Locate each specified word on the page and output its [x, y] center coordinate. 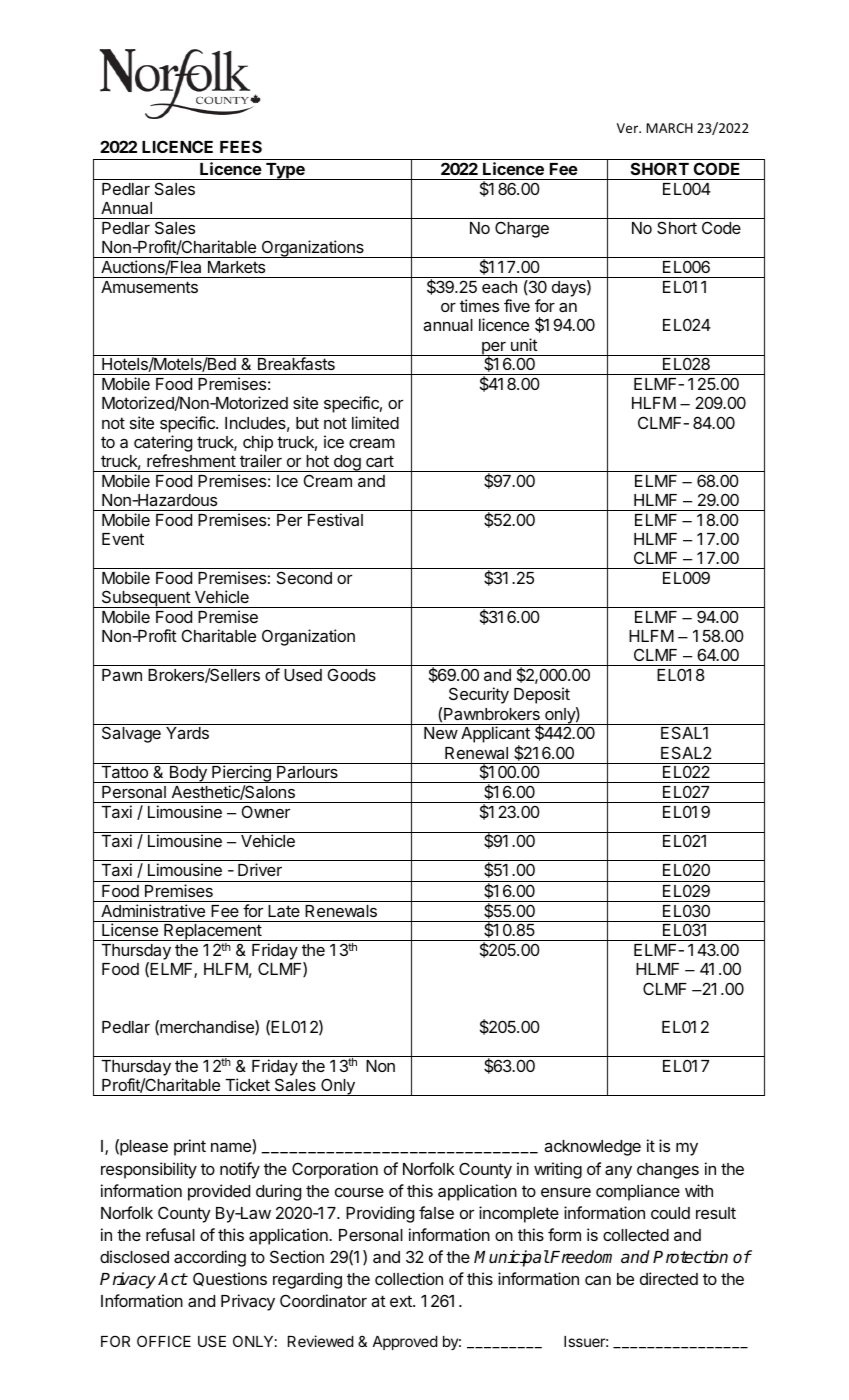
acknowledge [592, 1148]
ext [402, 1301]
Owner [266, 811]
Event [123, 539]
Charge [522, 229]
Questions [230, 1279]
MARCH [669, 128]
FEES [241, 146]
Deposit [542, 695]
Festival [335, 519]
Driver [260, 869]
